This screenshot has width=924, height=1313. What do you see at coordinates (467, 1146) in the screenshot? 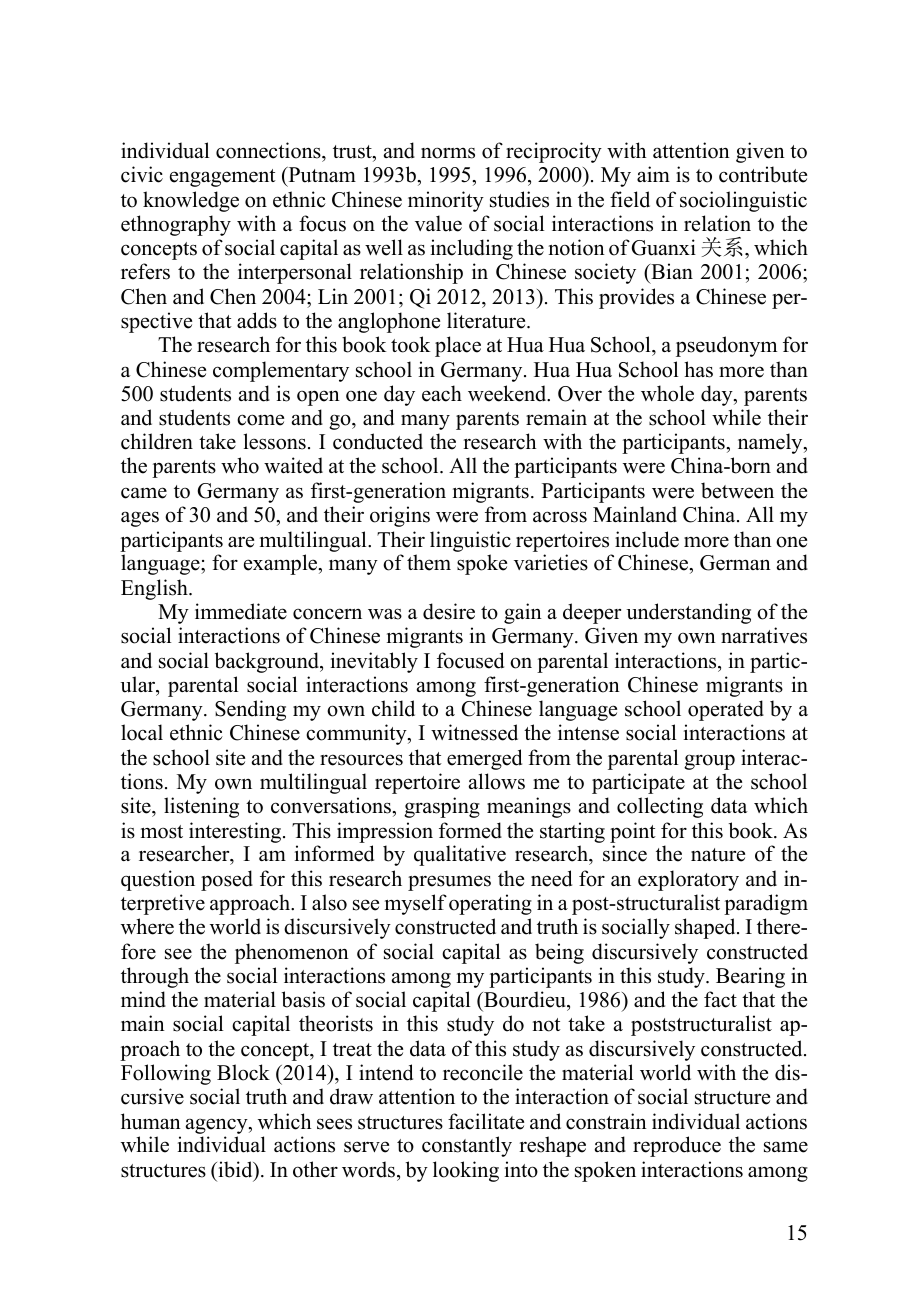
I see `constantly` at bounding box center [467, 1146].
